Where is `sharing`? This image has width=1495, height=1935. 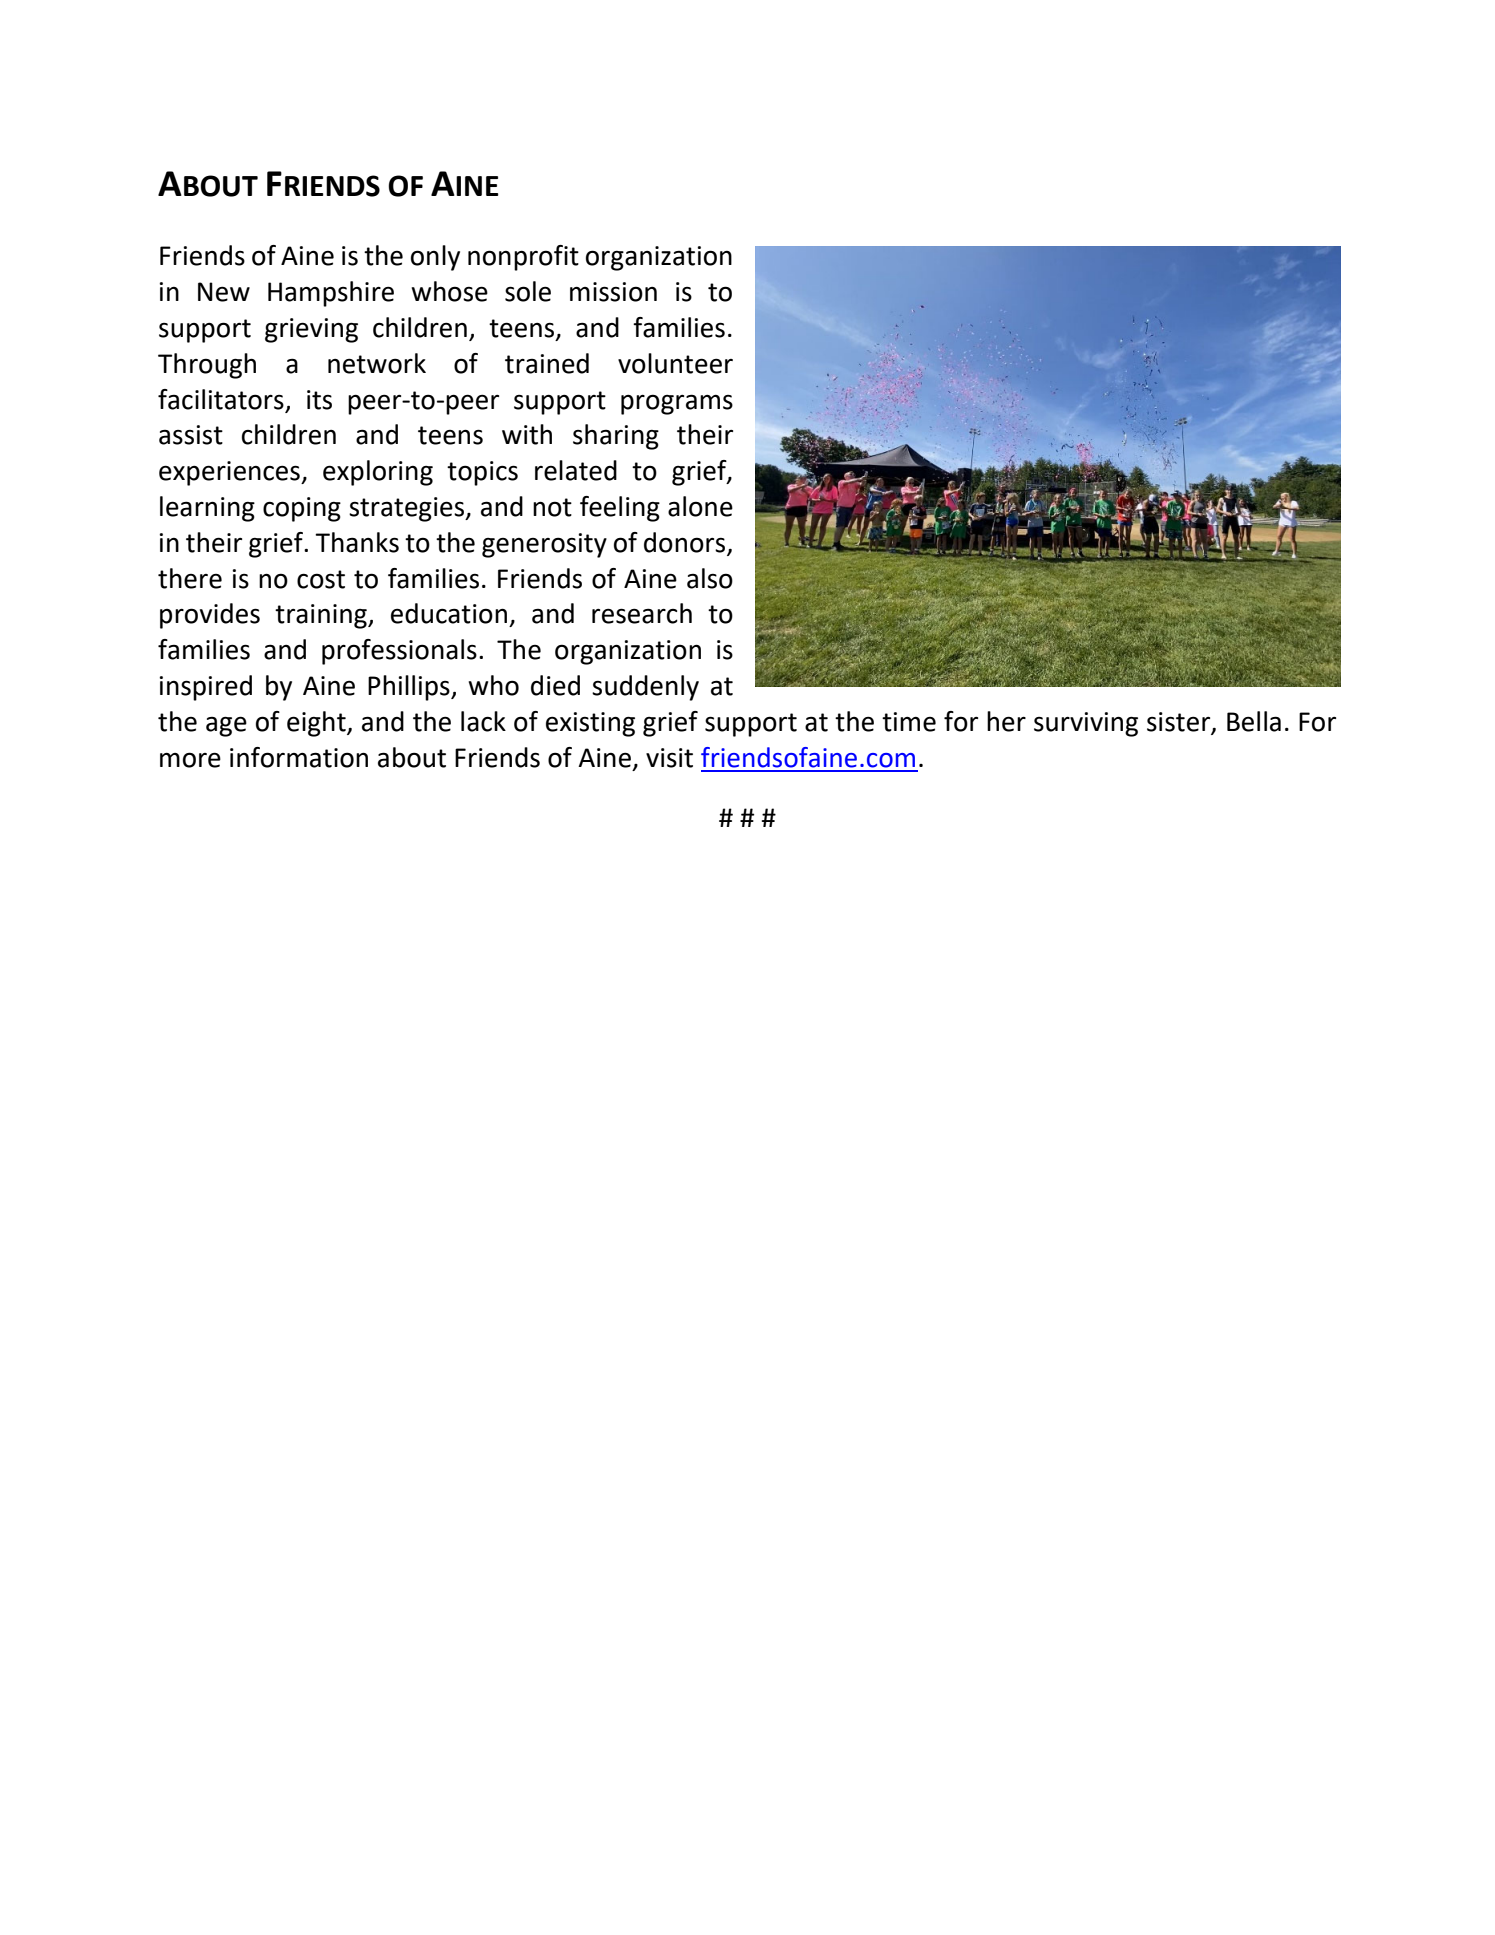
sharing is located at coordinates (616, 437).
